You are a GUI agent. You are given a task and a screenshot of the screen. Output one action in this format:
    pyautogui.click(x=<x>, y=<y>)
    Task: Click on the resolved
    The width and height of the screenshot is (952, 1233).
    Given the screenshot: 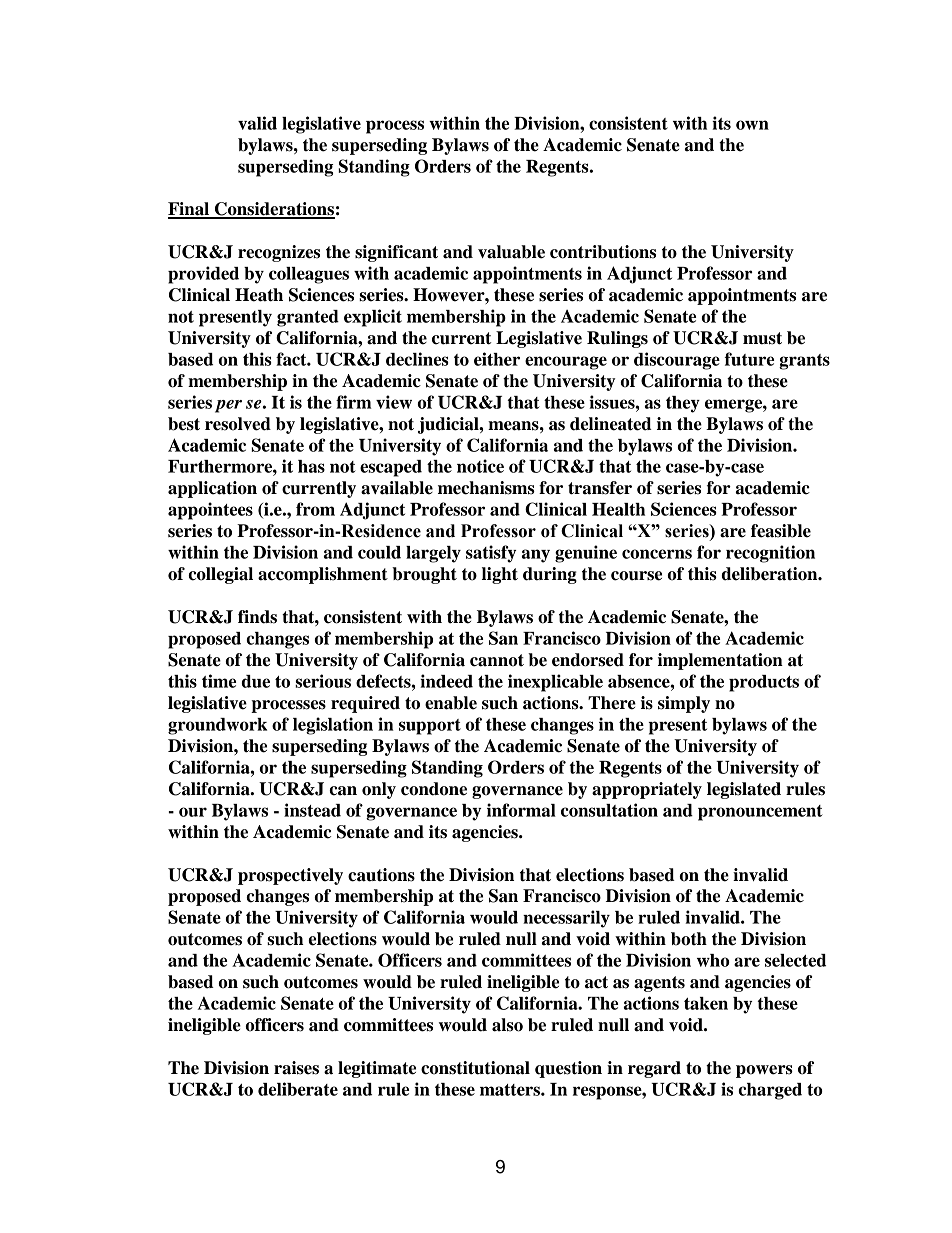 What is the action you would take?
    pyautogui.click(x=238, y=424)
